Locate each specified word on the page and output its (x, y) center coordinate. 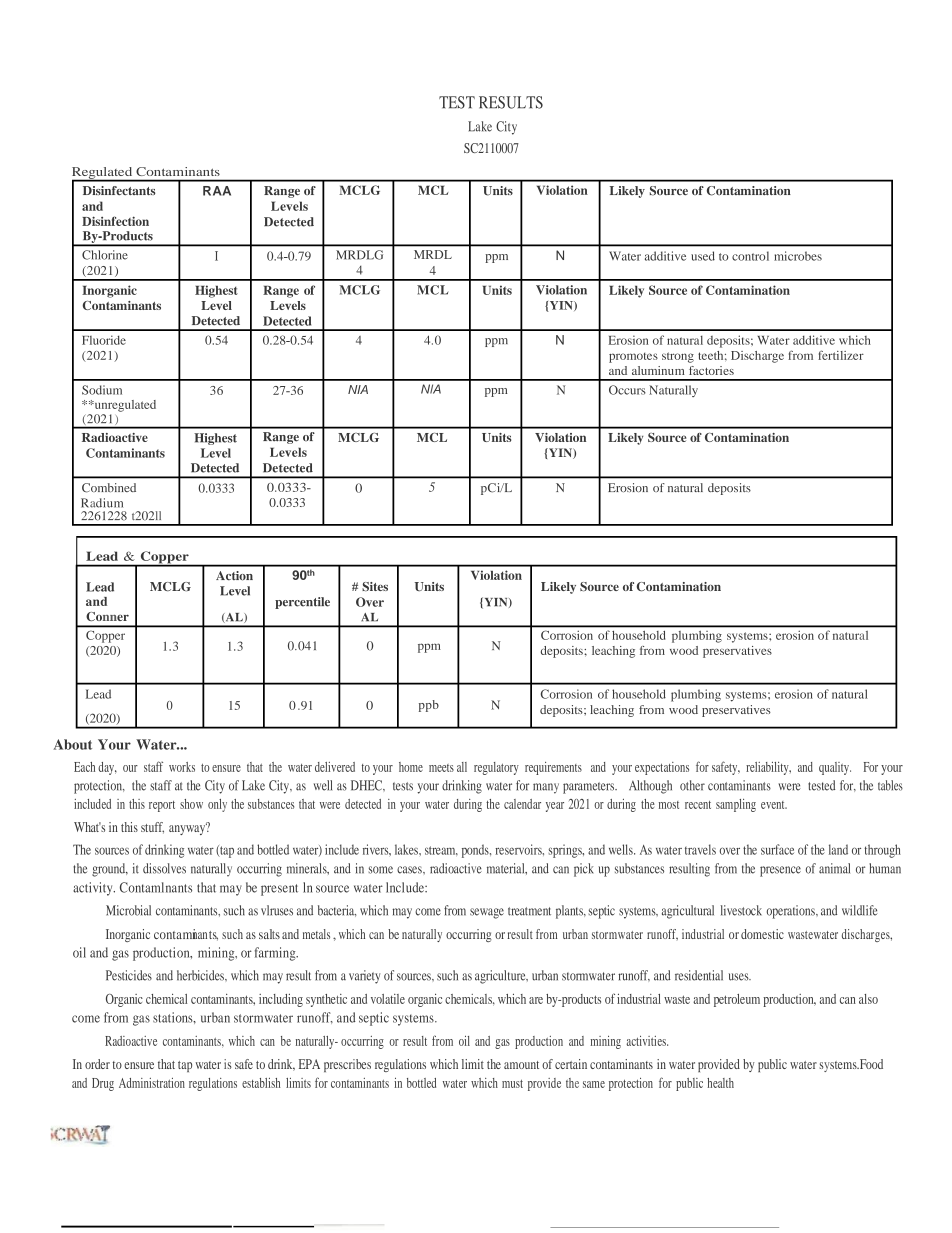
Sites (375, 586)
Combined (109, 488)
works (182, 767)
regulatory (496, 768)
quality (835, 768)
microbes (798, 256)
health (720, 1083)
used (703, 256)
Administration (152, 1083)
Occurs (627, 390)
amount (521, 1065)
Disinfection (115, 221)
